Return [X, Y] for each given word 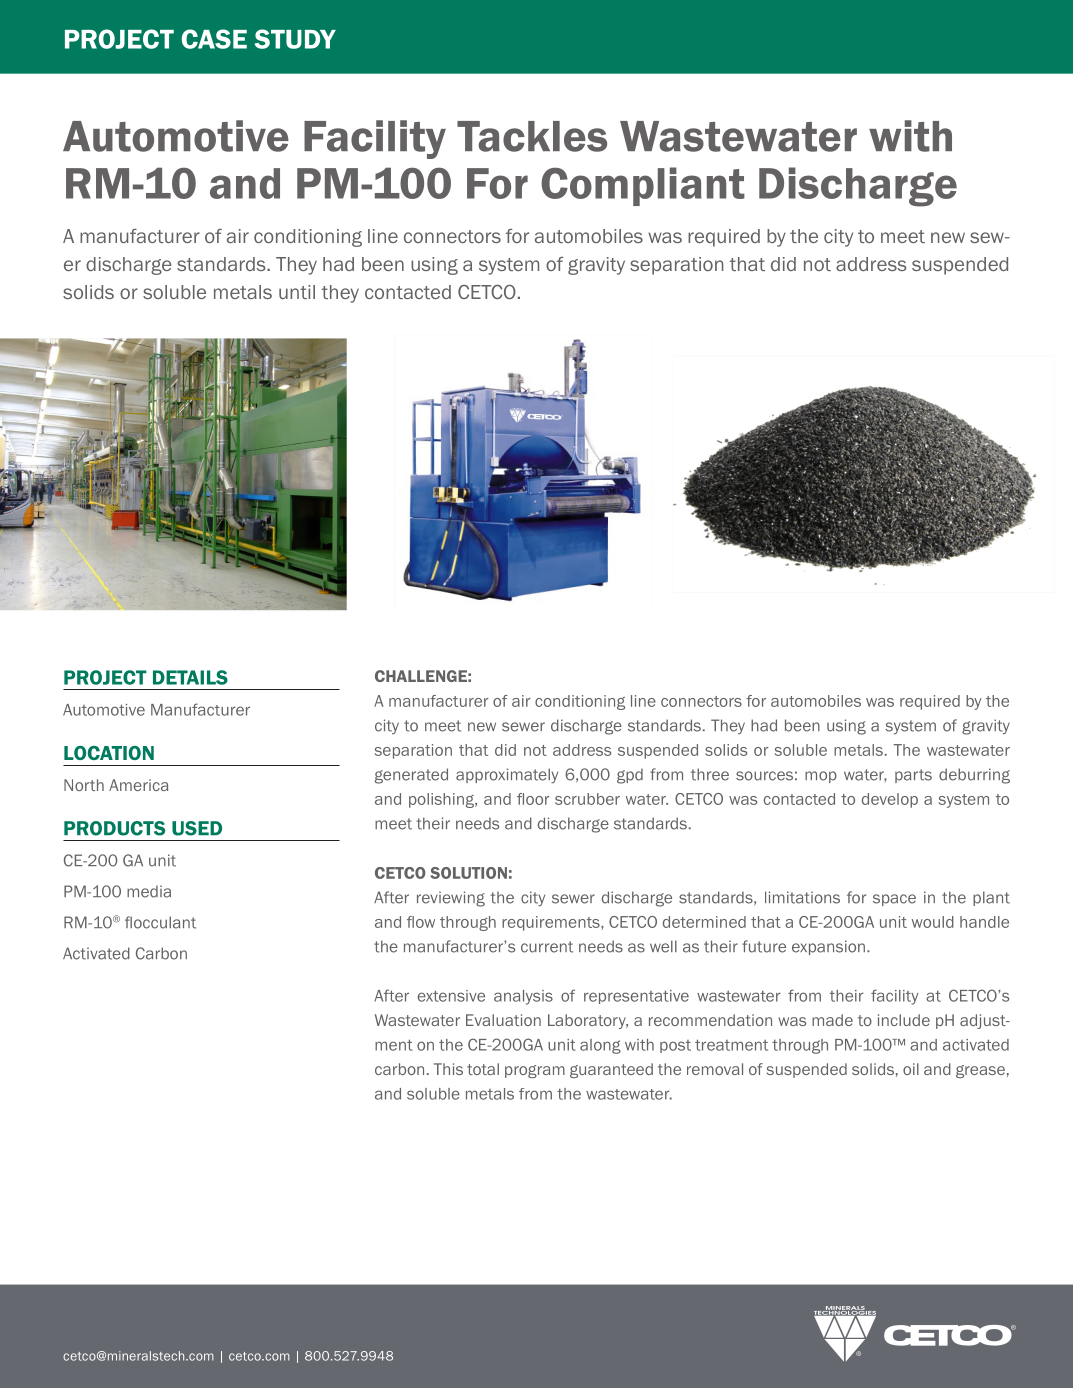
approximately [507, 775]
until [297, 292]
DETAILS [190, 677]
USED [197, 828]
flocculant [160, 922]
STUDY [295, 39]
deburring [974, 776]
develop [890, 800]
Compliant [643, 186]
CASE [214, 39]
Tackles [532, 136]
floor [533, 799]
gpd [630, 776]
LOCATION [109, 753]
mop [821, 777]
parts [913, 776]
